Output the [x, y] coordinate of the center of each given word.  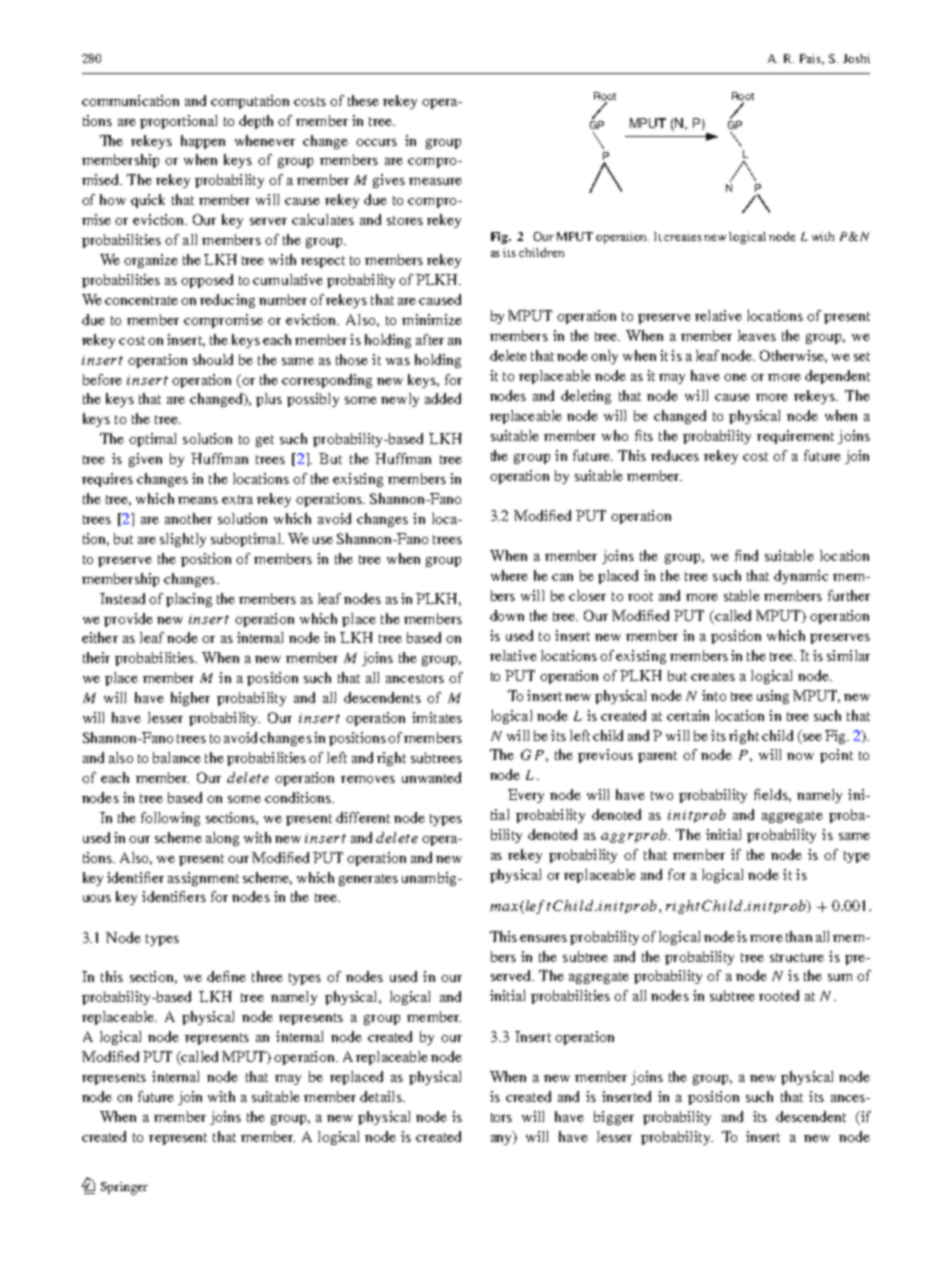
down [507, 615]
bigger [614, 1118]
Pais [811, 59]
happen [203, 142]
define [226, 976]
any [502, 1138]
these [363, 100]
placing [189, 600]
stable [742, 595]
